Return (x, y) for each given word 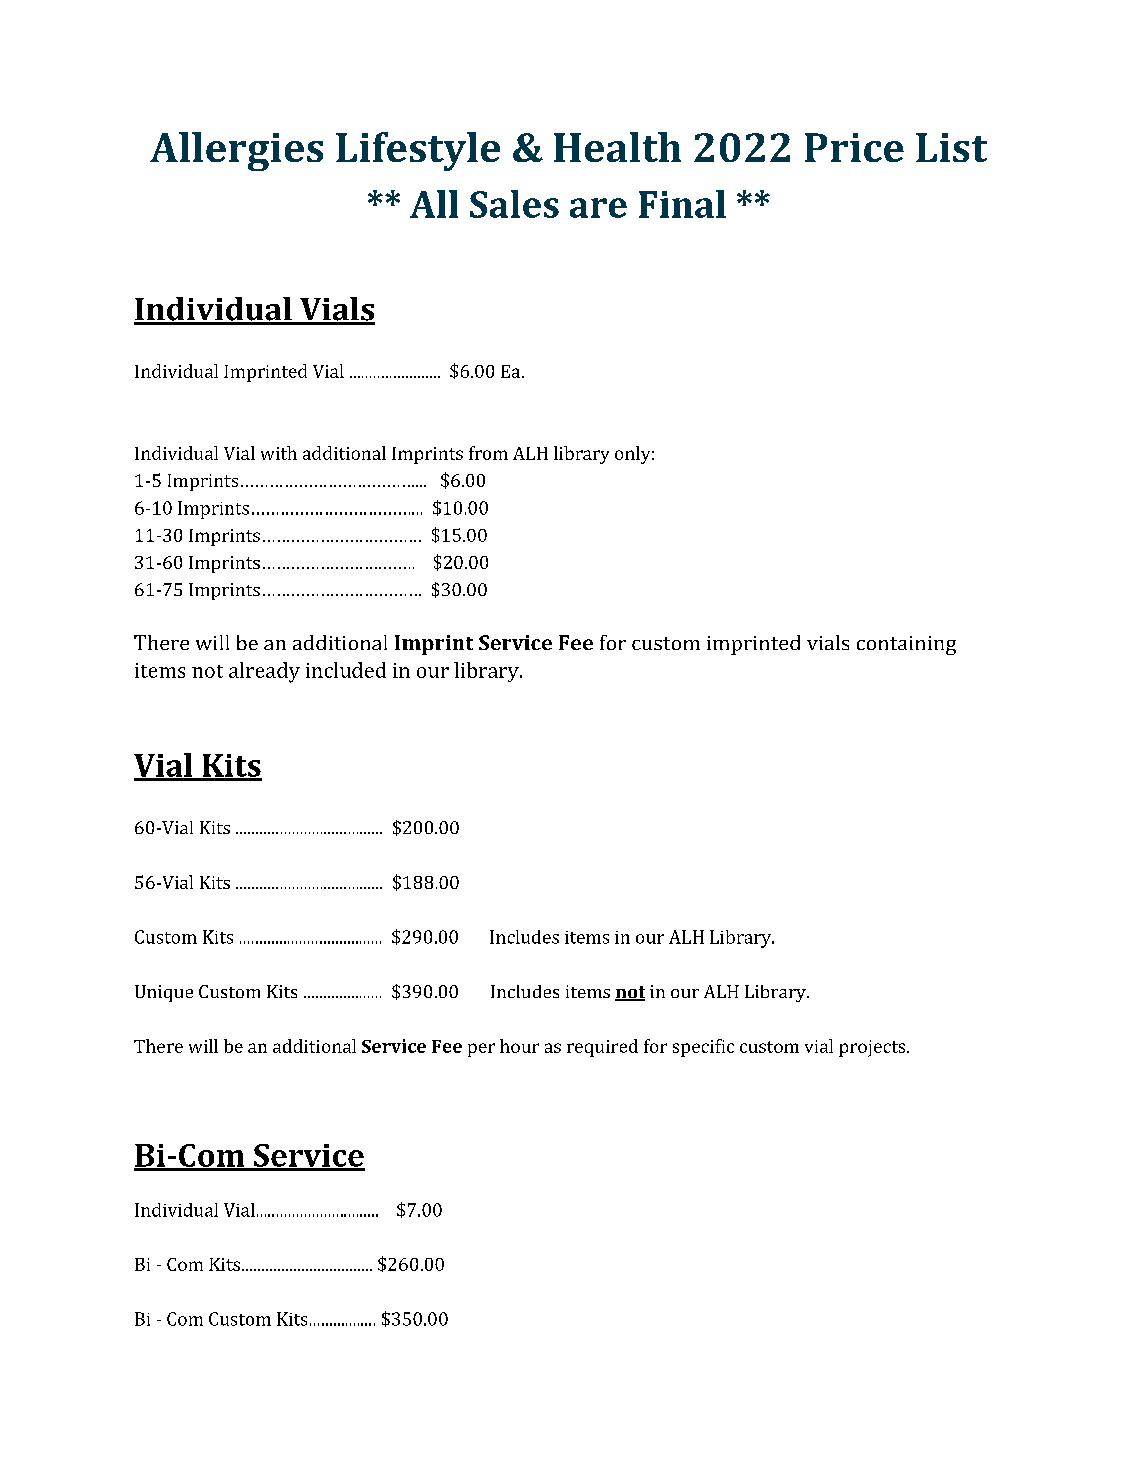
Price (854, 147)
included (346, 670)
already (264, 672)
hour (519, 1046)
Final (682, 204)
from (488, 453)
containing (906, 645)
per (481, 1050)
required (602, 1048)
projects (873, 1048)
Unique (164, 993)
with (279, 453)
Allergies (236, 151)
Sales (514, 204)
